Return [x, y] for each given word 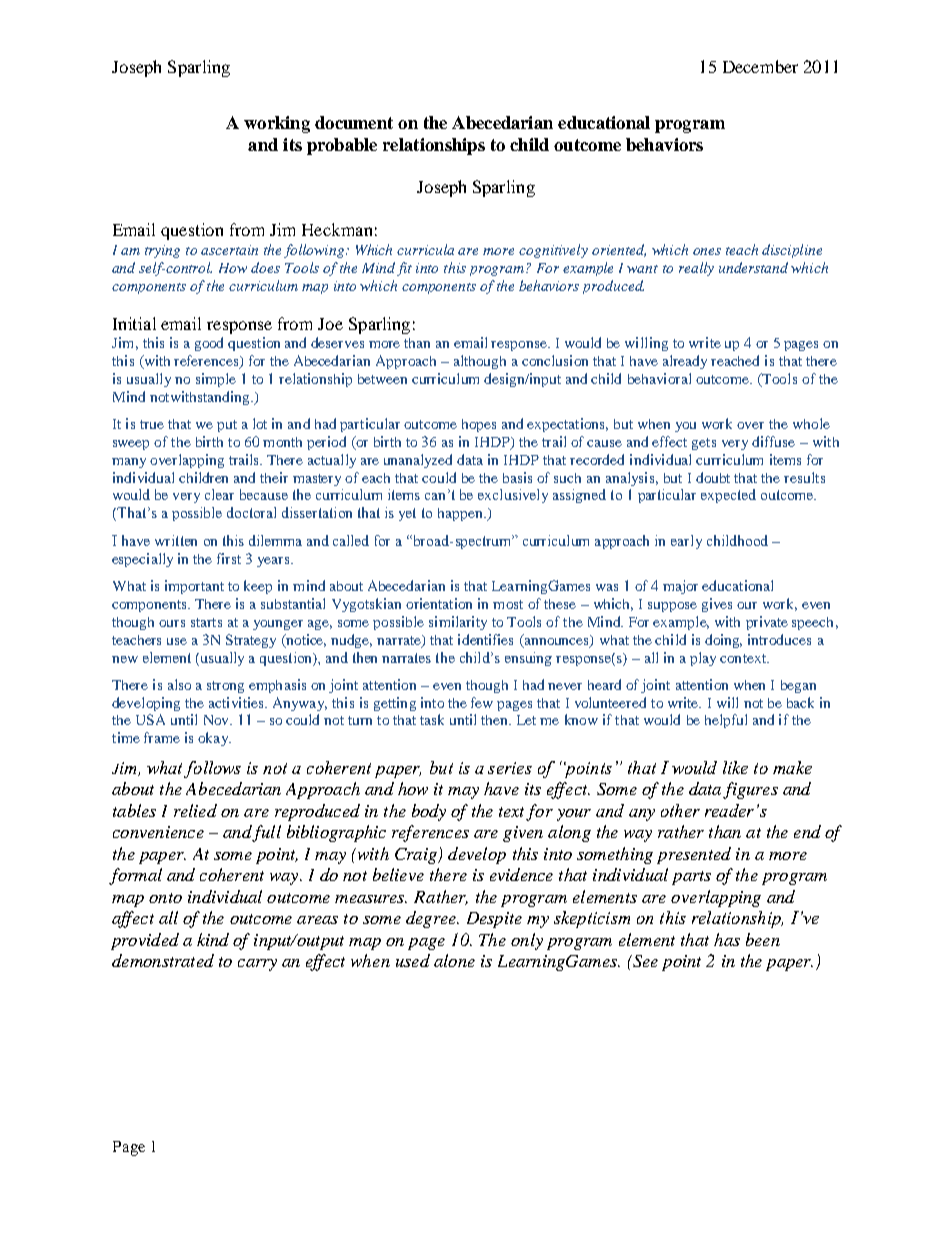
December [760, 66]
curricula [425, 249]
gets [704, 444]
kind [213, 939]
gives [717, 605]
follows [212, 769]
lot [260, 423]
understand [753, 267]
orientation [439, 603]
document [354, 122]
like [735, 767]
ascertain [229, 250]
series [510, 768]
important [194, 587]
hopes [479, 425]
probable [342, 146]
